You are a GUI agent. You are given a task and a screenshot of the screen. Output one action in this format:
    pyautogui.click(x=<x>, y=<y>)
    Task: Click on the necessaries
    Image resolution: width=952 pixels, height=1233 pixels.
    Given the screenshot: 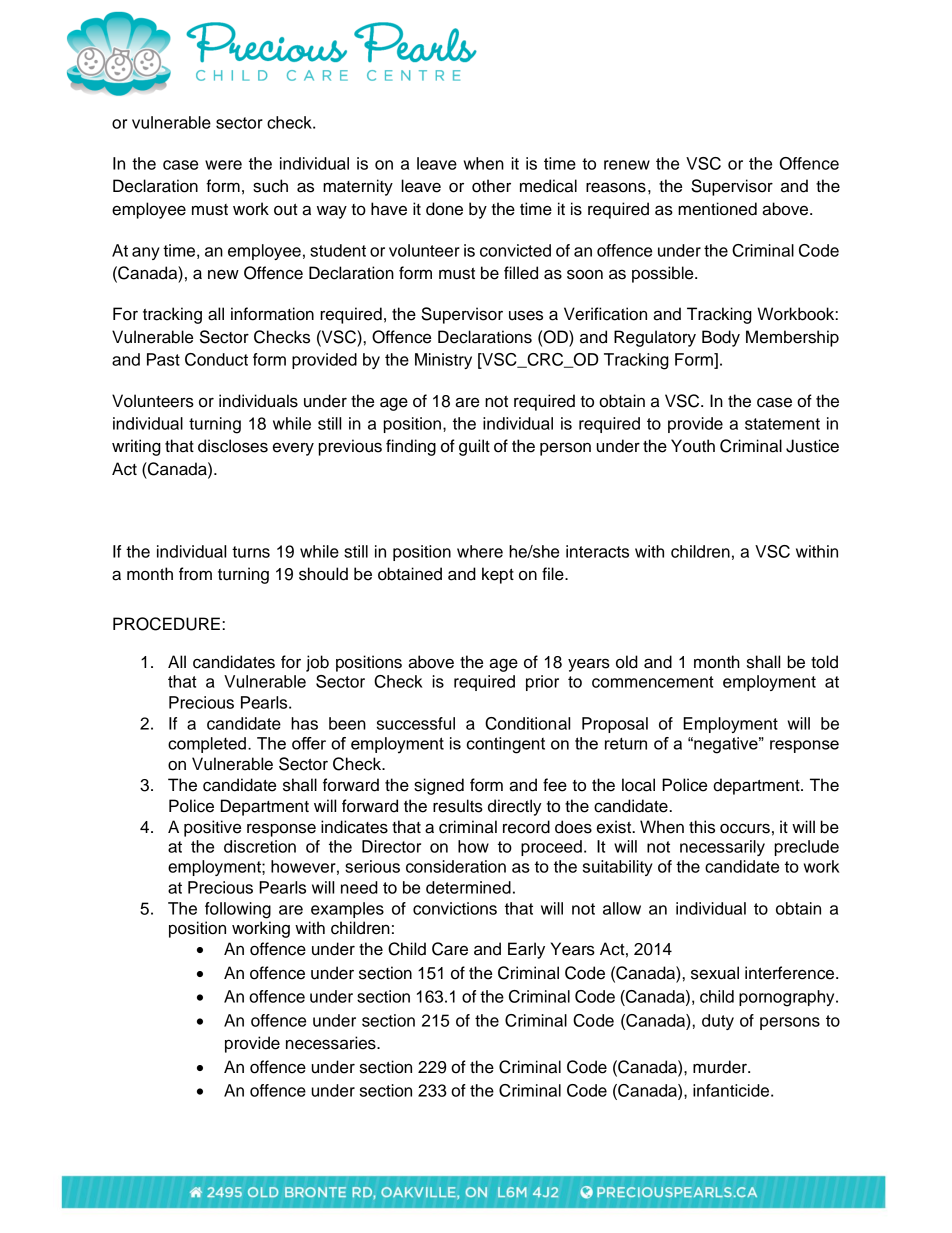 What is the action you would take?
    pyautogui.click(x=332, y=1043)
